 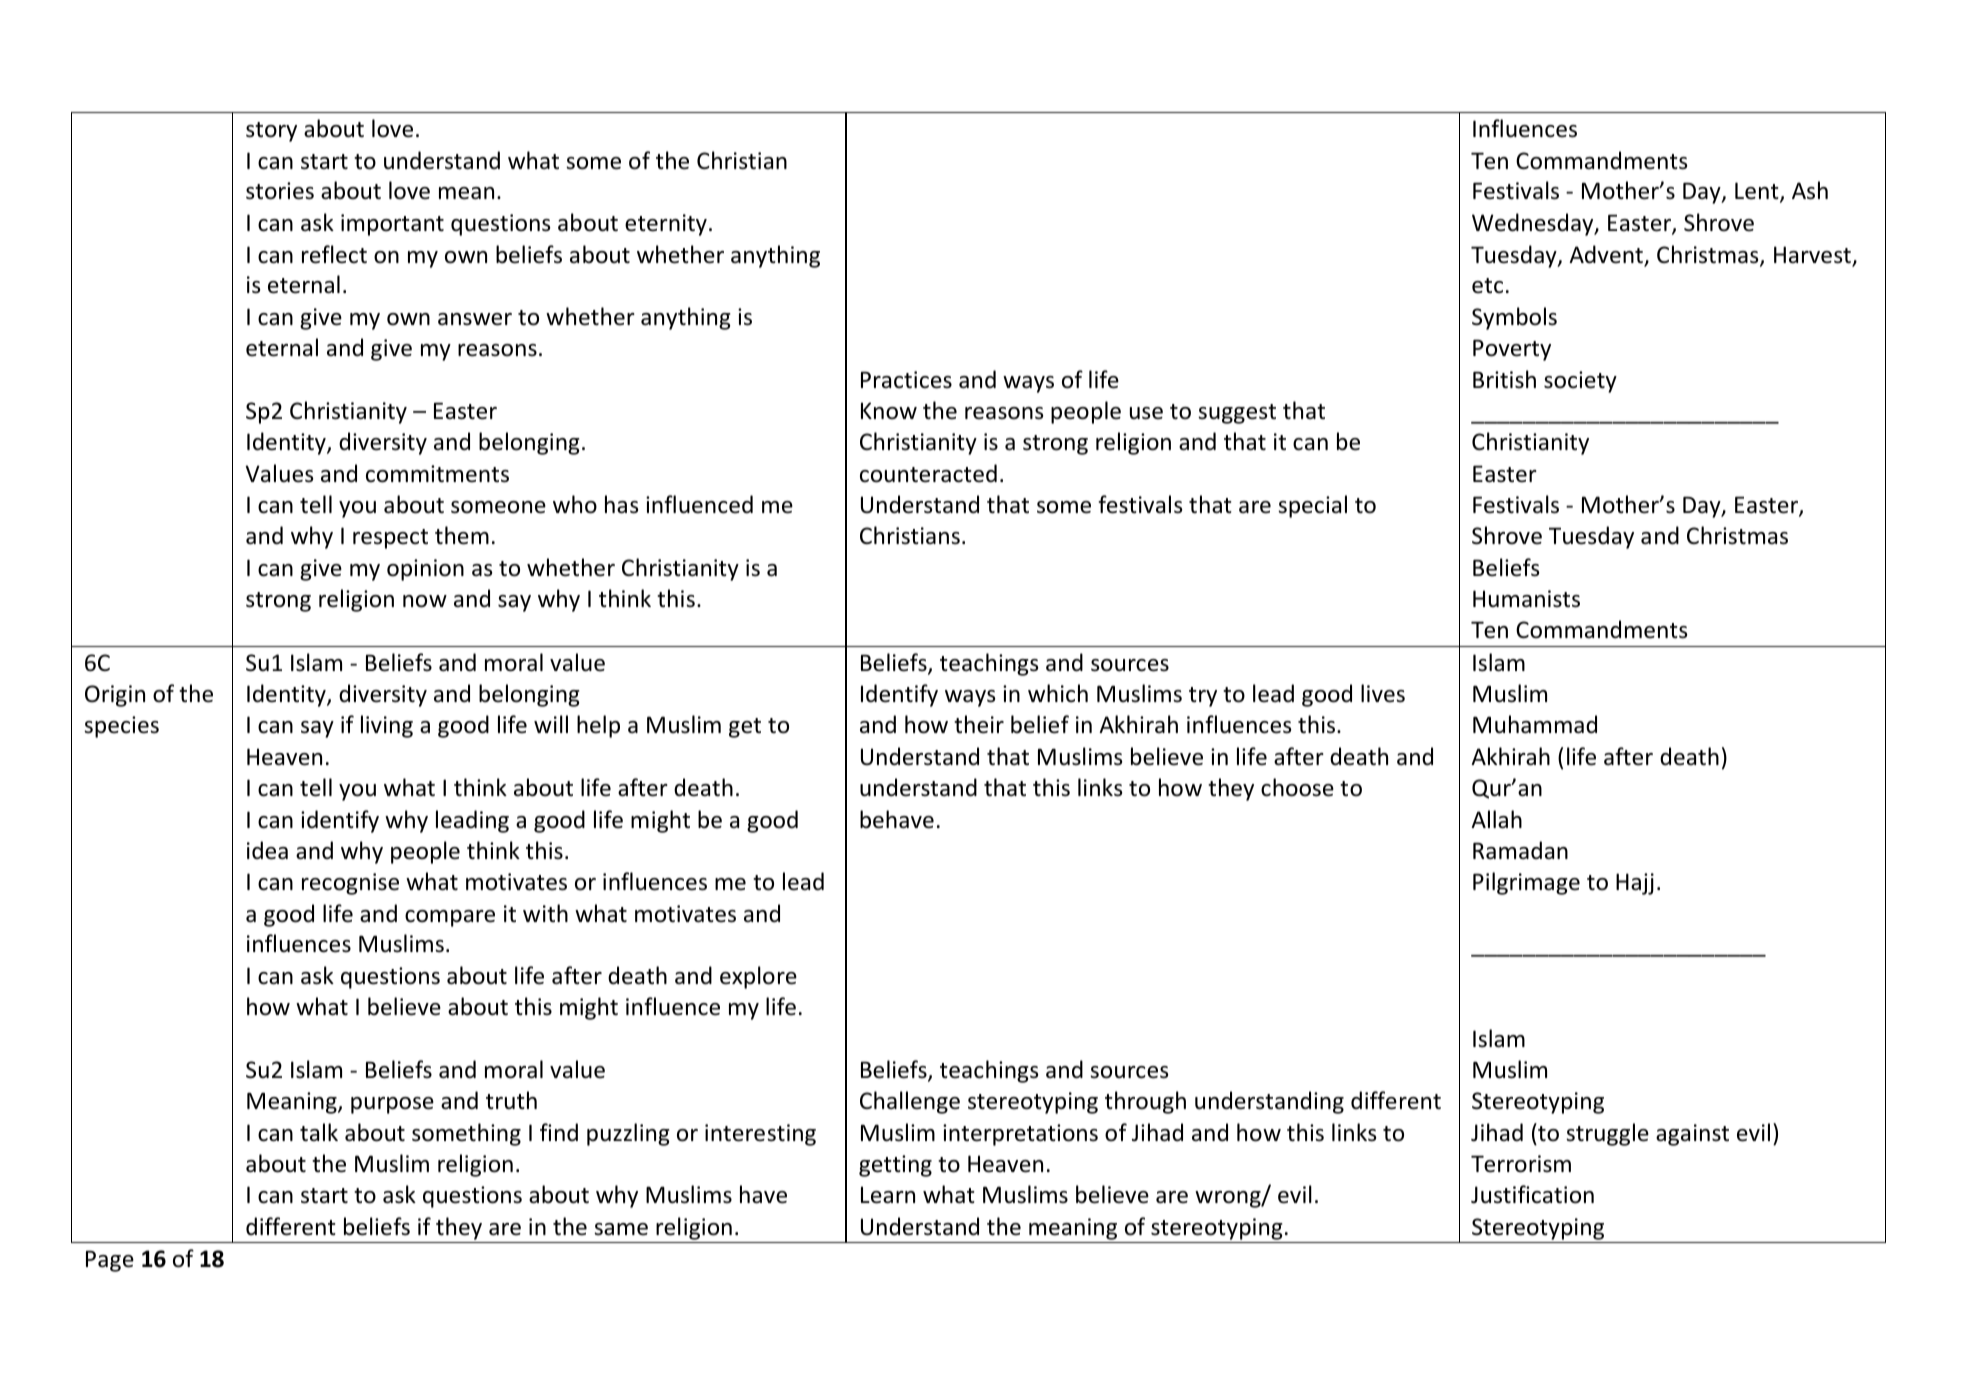 I want to click on eternity, so click(x=666, y=225).
